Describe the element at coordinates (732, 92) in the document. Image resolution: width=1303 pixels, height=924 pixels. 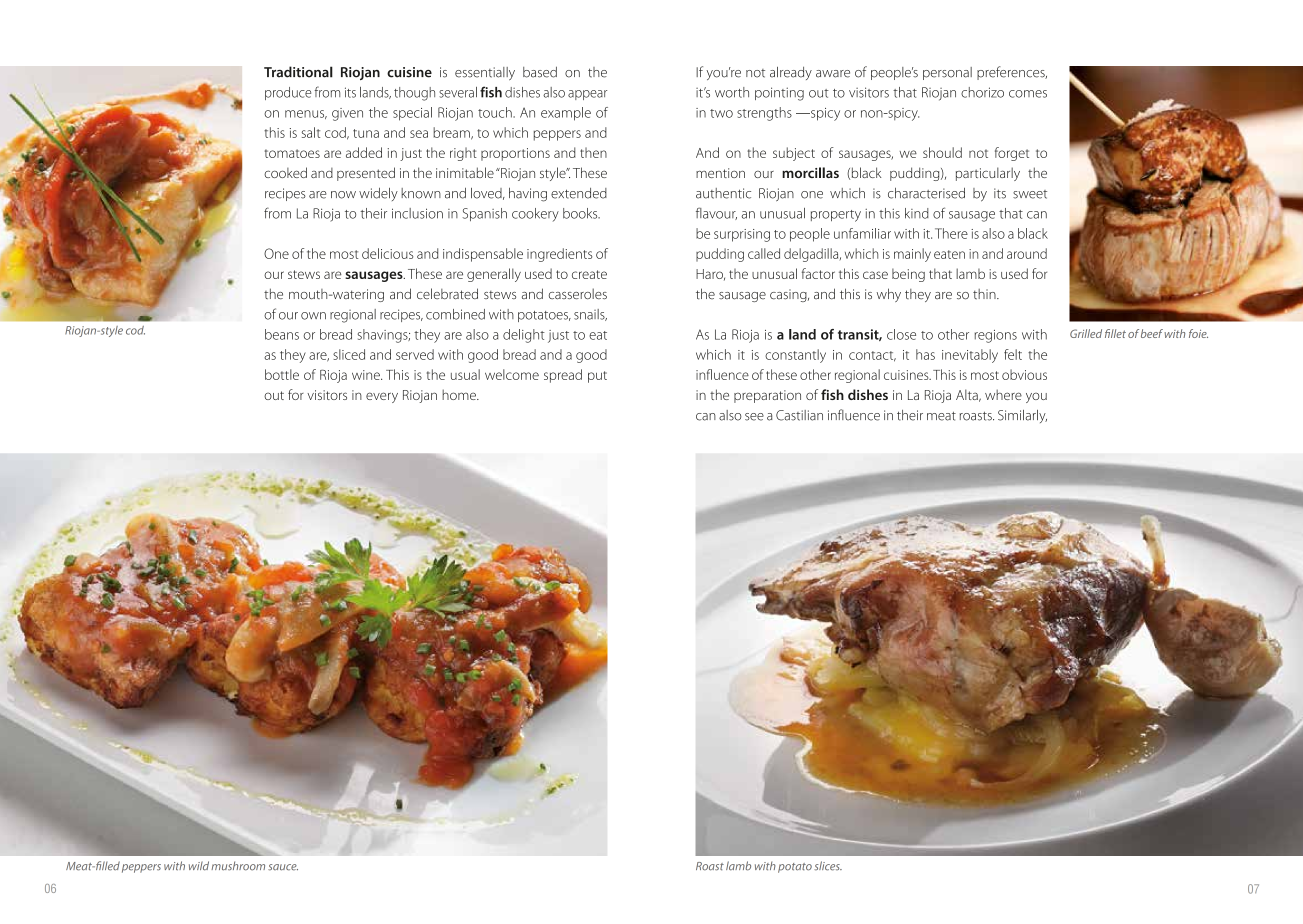
I see `worth` at that location.
